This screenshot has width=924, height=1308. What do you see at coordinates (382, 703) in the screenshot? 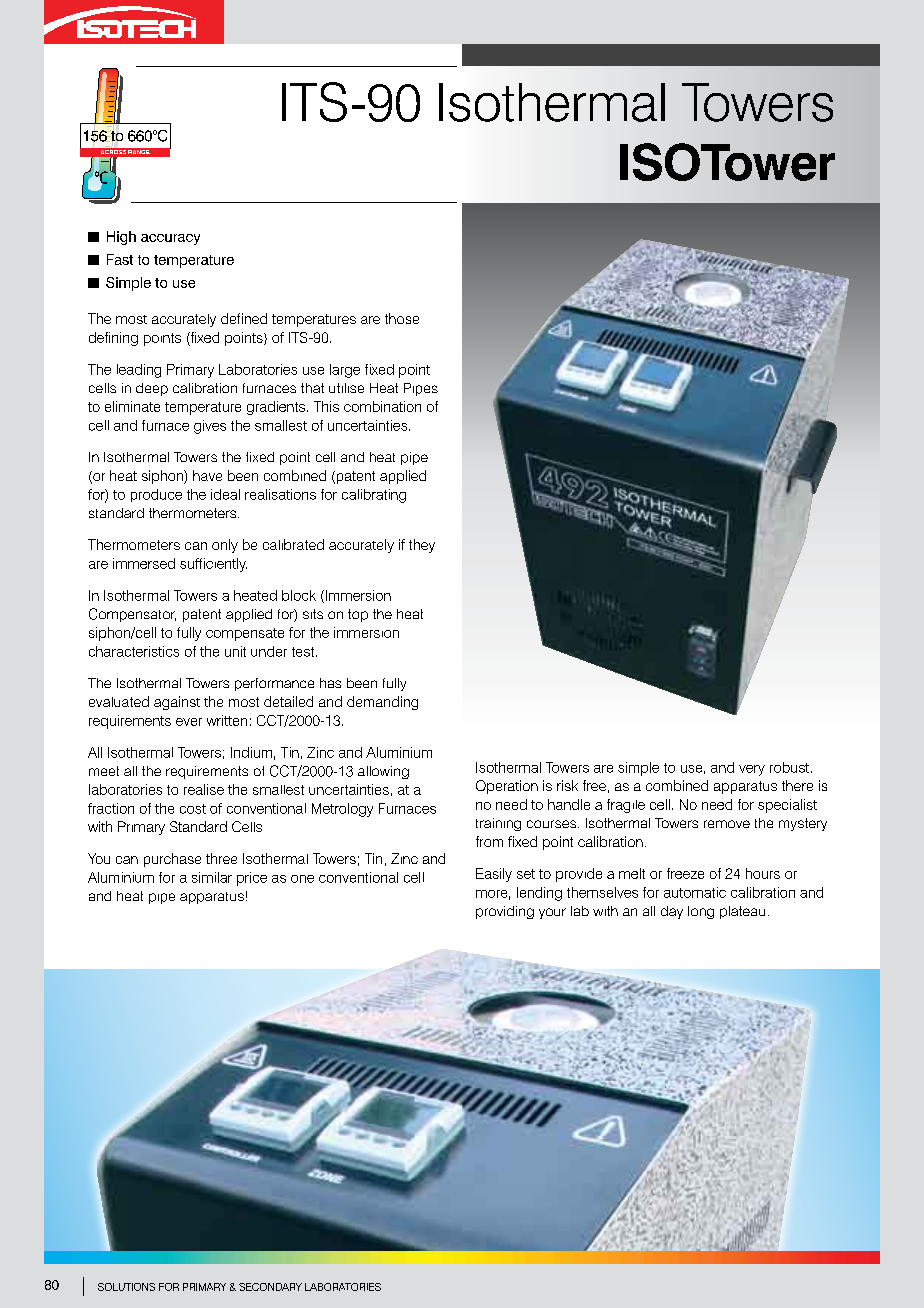
I see `demanding` at bounding box center [382, 703].
